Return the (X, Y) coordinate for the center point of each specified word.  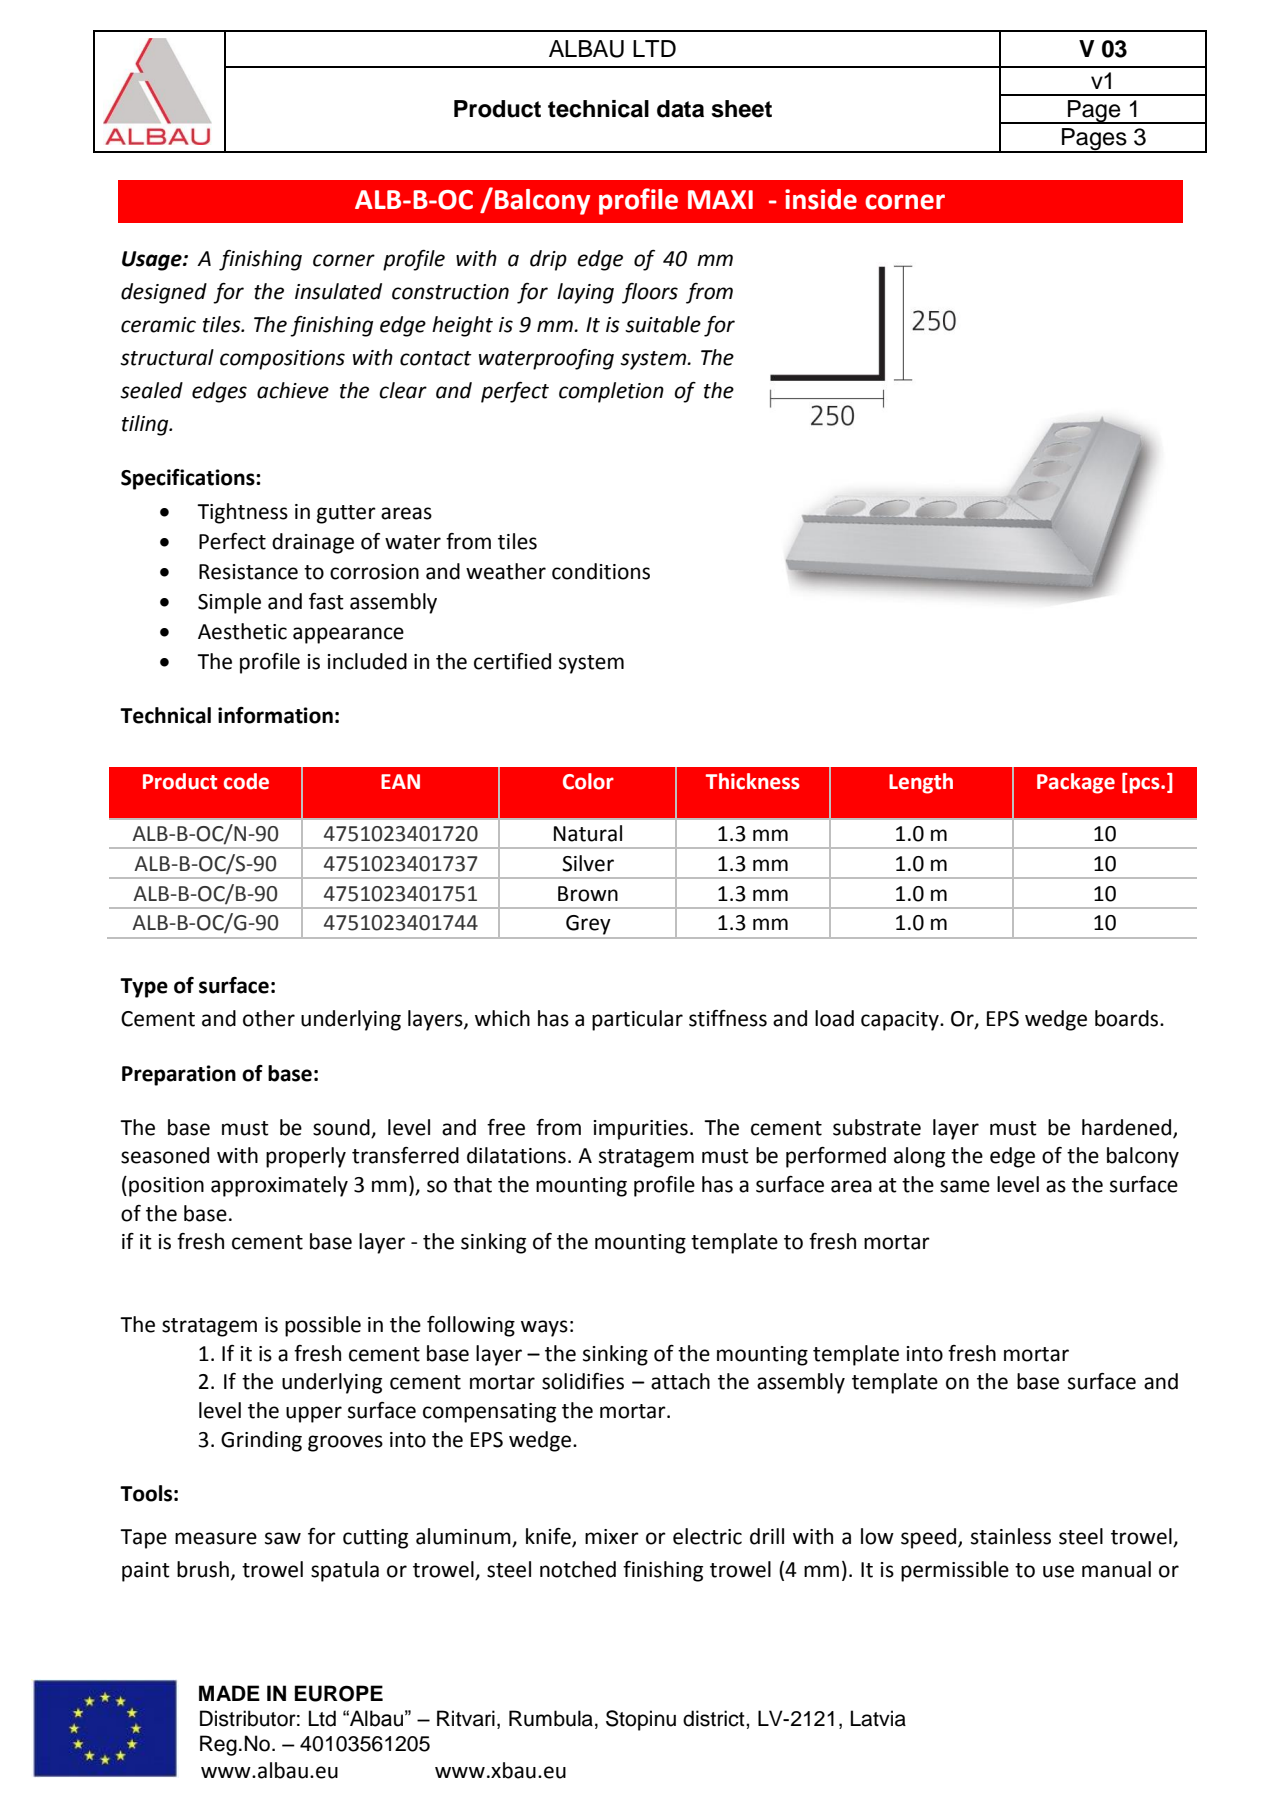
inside (821, 199)
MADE (229, 1693)
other (269, 1018)
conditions (601, 571)
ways (544, 1328)
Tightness (242, 513)
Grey (588, 925)
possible (323, 1326)
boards (1128, 1018)
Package (1076, 783)
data (680, 109)
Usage (153, 261)
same (965, 1186)
